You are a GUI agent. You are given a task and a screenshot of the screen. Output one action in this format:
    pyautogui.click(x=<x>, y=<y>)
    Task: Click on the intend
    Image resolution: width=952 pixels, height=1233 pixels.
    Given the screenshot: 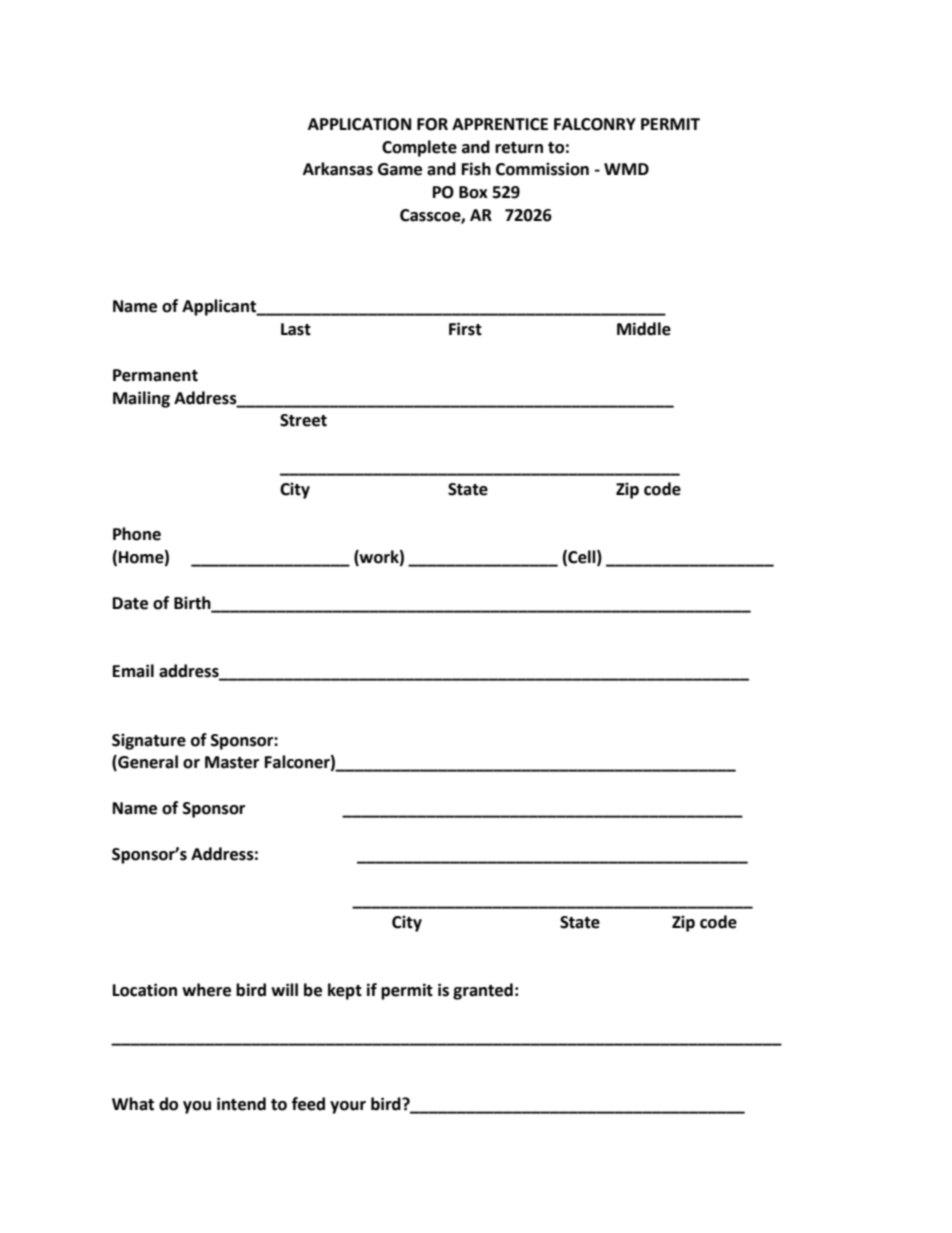 What is the action you would take?
    pyautogui.click(x=241, y=1104)
